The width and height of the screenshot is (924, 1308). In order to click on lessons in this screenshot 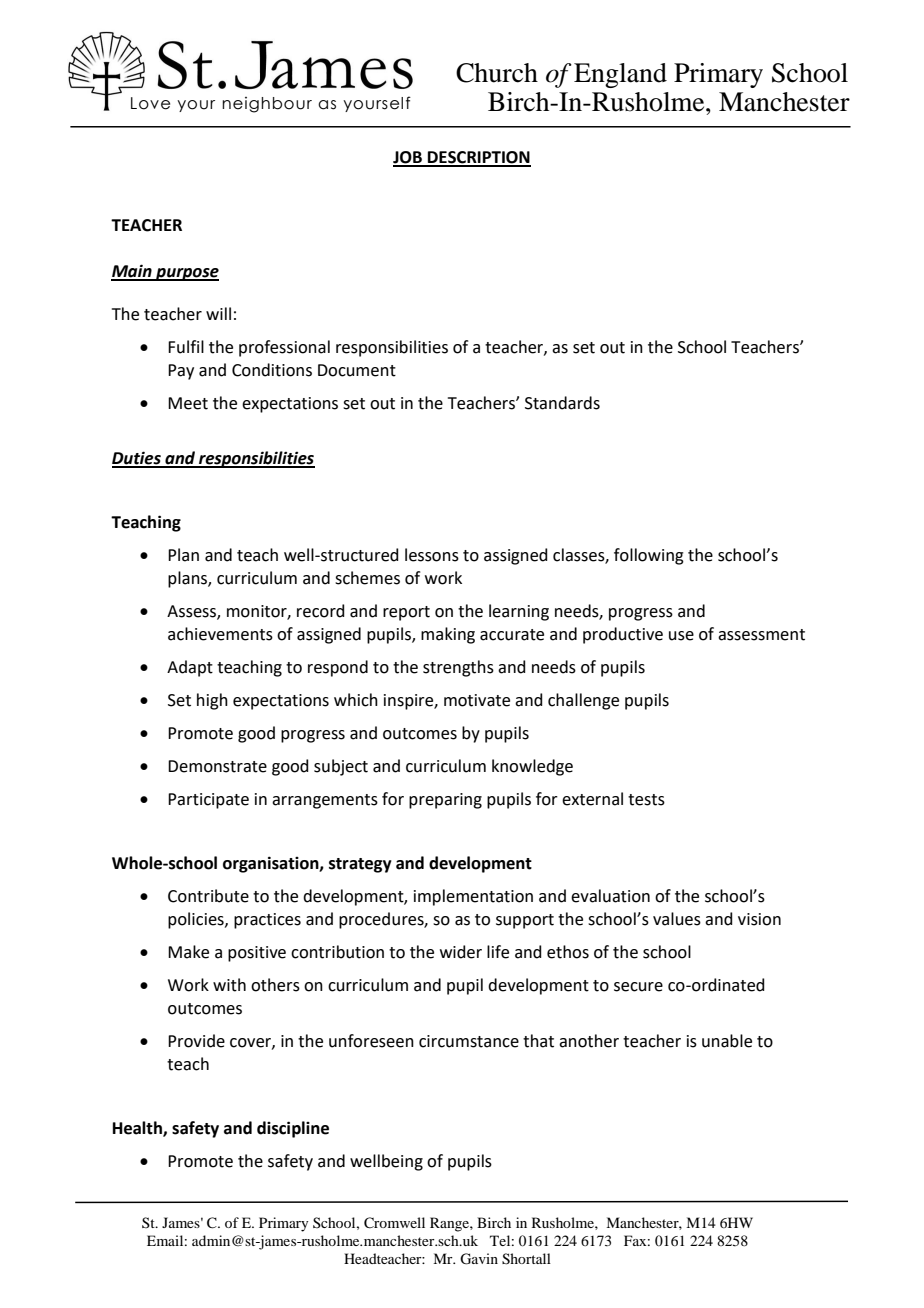, I will do `click(432, 555)`.
